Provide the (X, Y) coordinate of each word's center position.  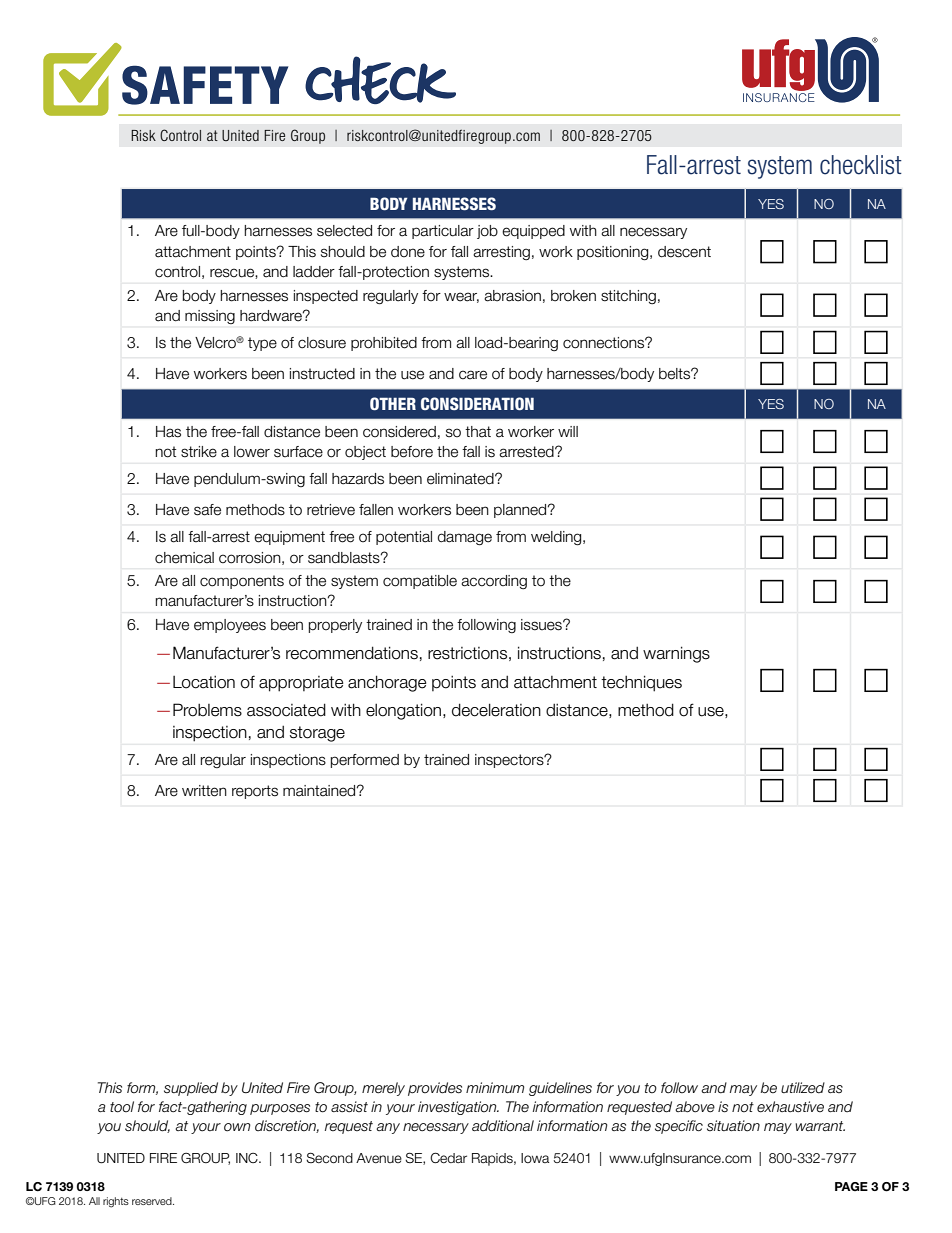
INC (248, 1158)
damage (465, 538)
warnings (676, 654)
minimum (495, 1088)
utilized (803, 1088)
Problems (207, 710)
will (568, 431)
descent (684, 252)
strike (199, 452)
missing (210, 317)
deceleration (496, 710)
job (487, 232)
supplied (191, 1089)
